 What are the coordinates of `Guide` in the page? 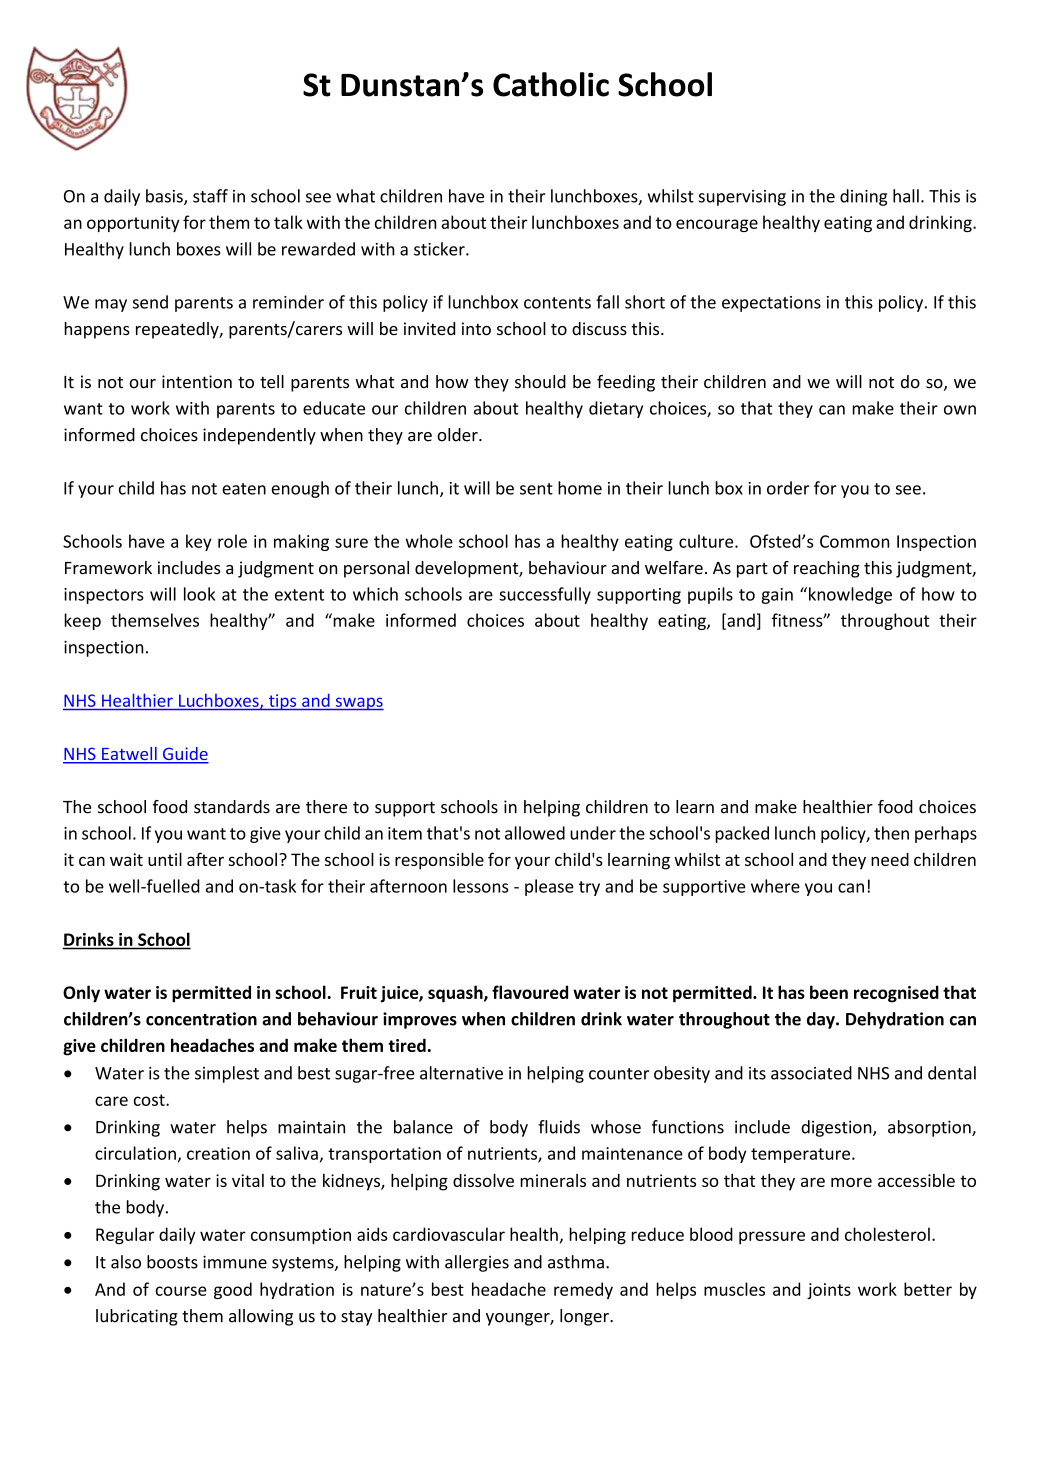 It's located at (184, 755).
